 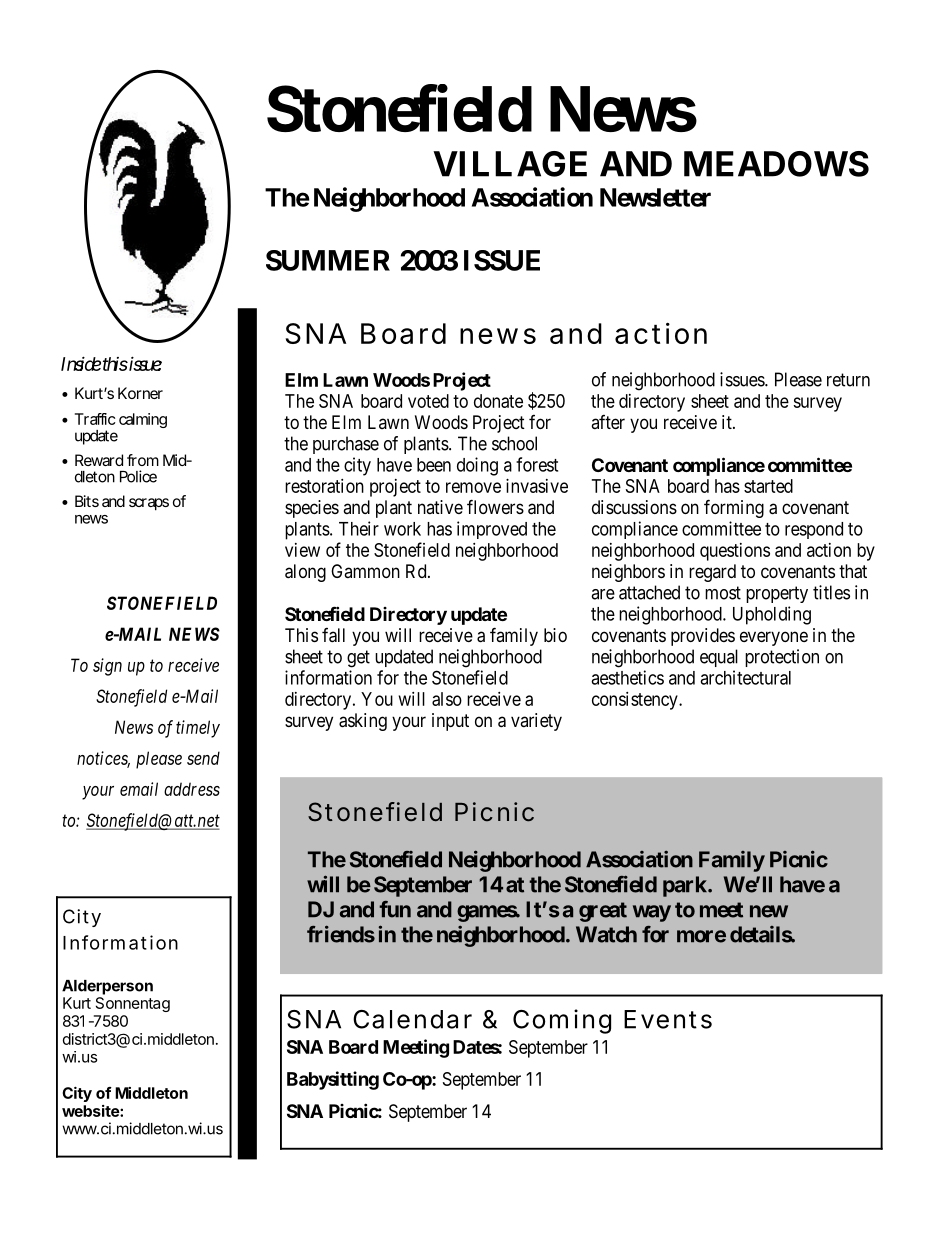 What do you see at coordinates (848, 380) in the screenshot?
I see `return` at bounding box center [848, 380].
